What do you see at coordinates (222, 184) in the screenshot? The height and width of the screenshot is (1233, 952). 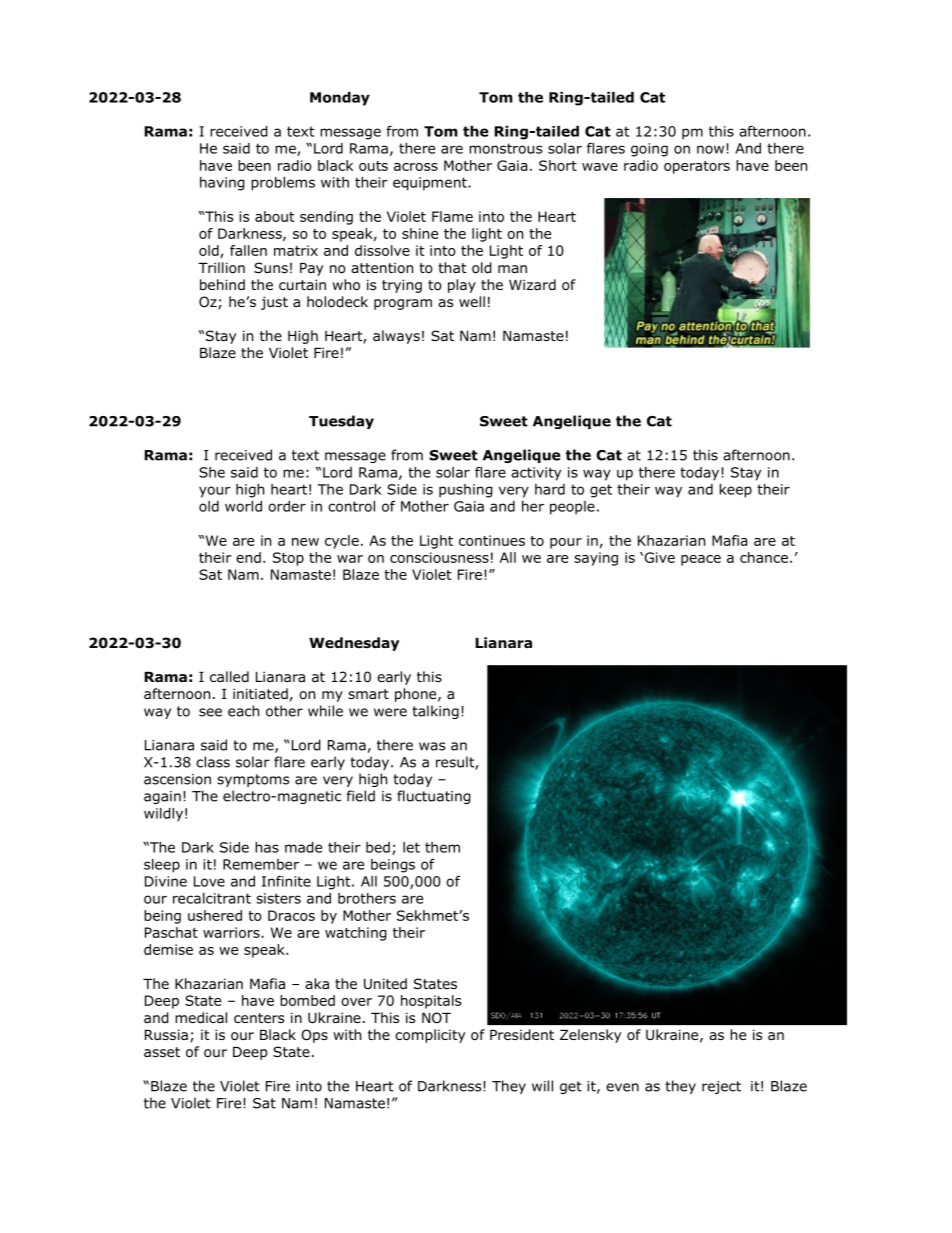 I see `having` at bounding box center [222, 184].
